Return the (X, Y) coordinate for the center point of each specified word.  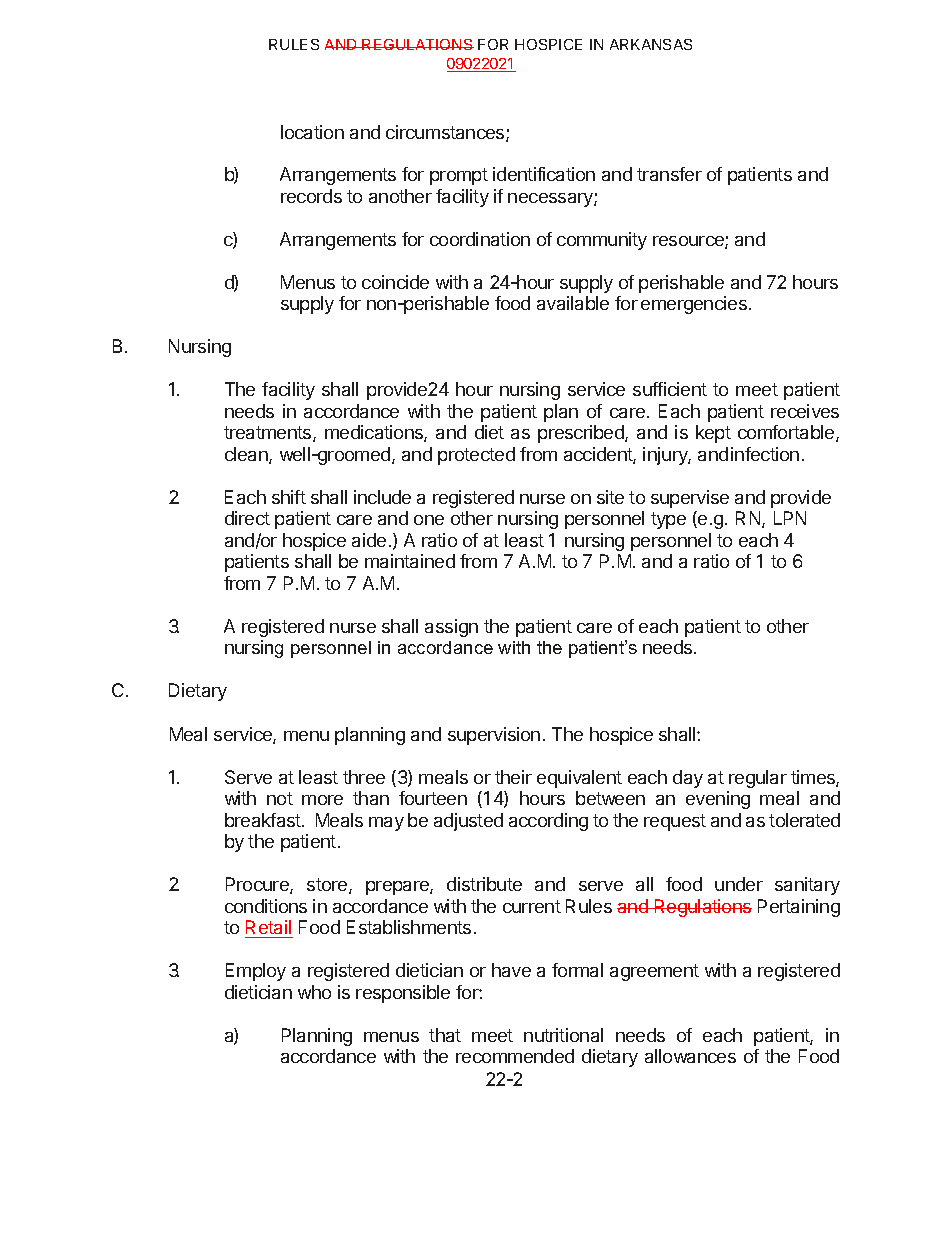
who (314, 992)
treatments (269, 434)
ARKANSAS (651, 44)
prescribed (582, 434)
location (312, 132)
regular (758, 779)
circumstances (446, 133)
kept (713, 434)
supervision (494, 736)
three (364, 777)
